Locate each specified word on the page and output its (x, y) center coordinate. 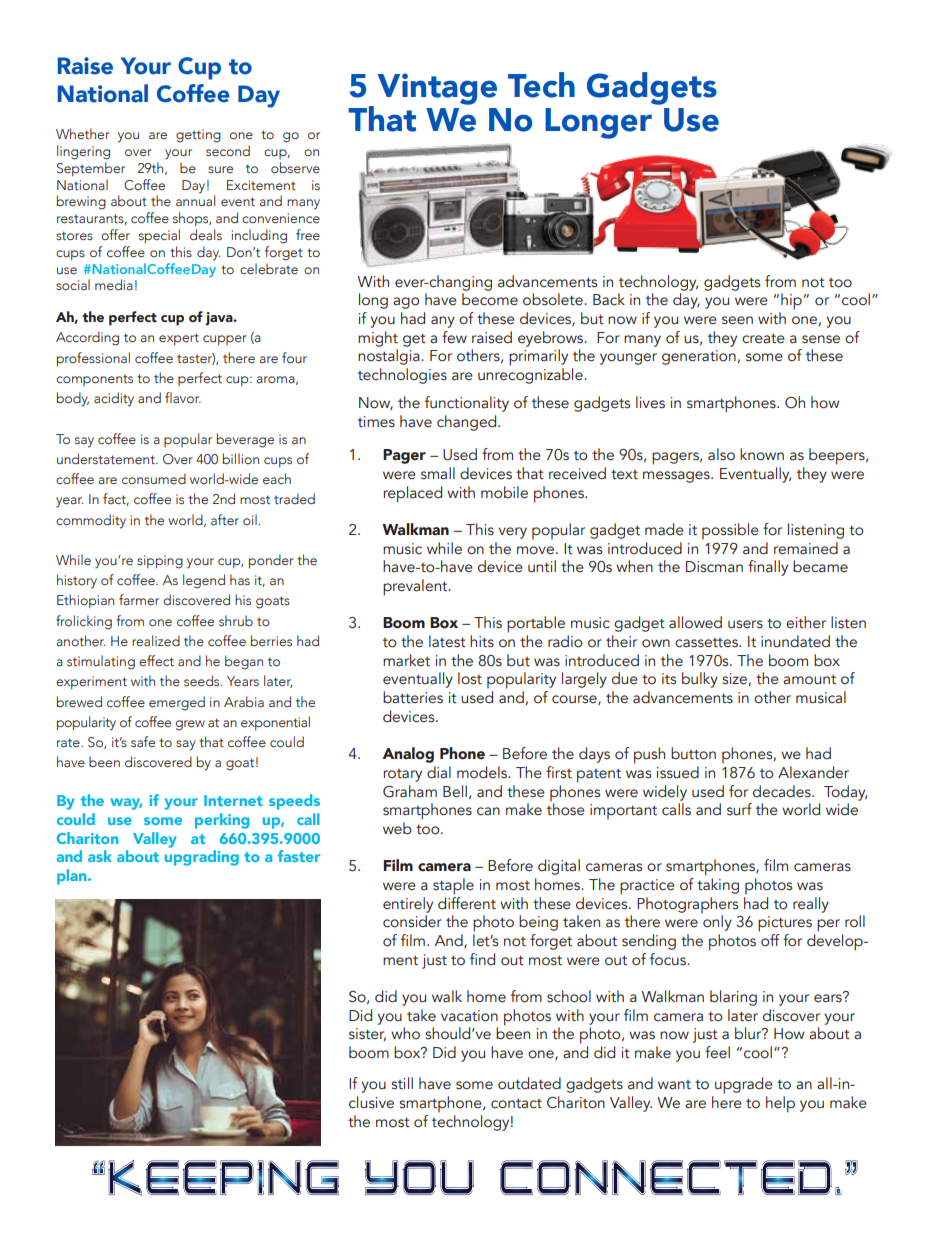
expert (179, 339)
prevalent (416, 587)
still (402, 1083)
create (763, 339)
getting (198, 136)
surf (739, 809)
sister (367, 1034)
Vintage (437, 89)
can (488, 811)
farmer (139, 599)
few (454, 337)
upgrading (202, 858)
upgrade (744, 1085)
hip (791, 301)
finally (768, 568)
